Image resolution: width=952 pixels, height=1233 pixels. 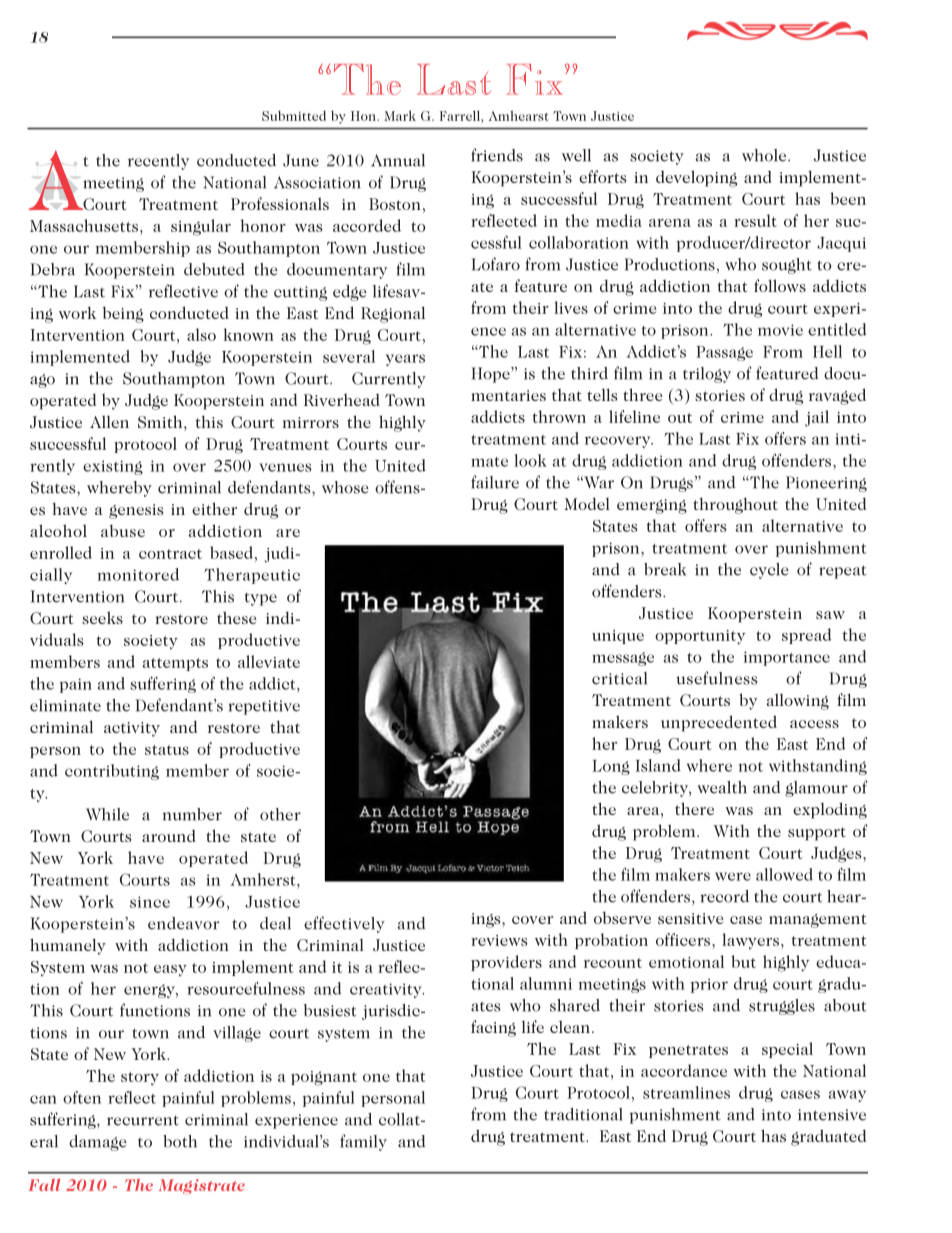 What do you see at coordinates (150, 902) in the screenshot?
I see `since` at bounding box center [150, 902].
